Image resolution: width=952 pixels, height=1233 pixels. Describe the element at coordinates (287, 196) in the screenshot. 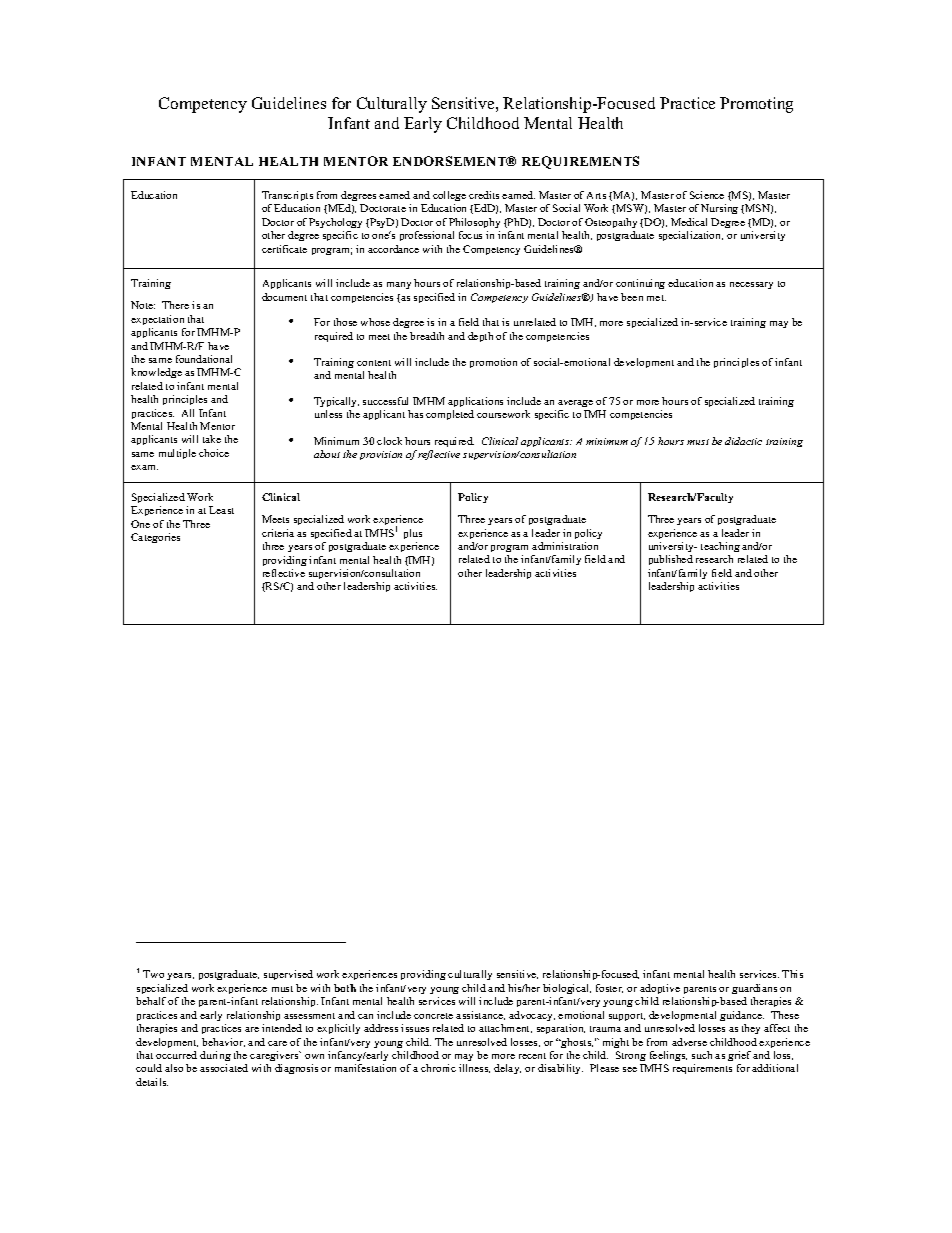

I see `Transcripts` at that location.
